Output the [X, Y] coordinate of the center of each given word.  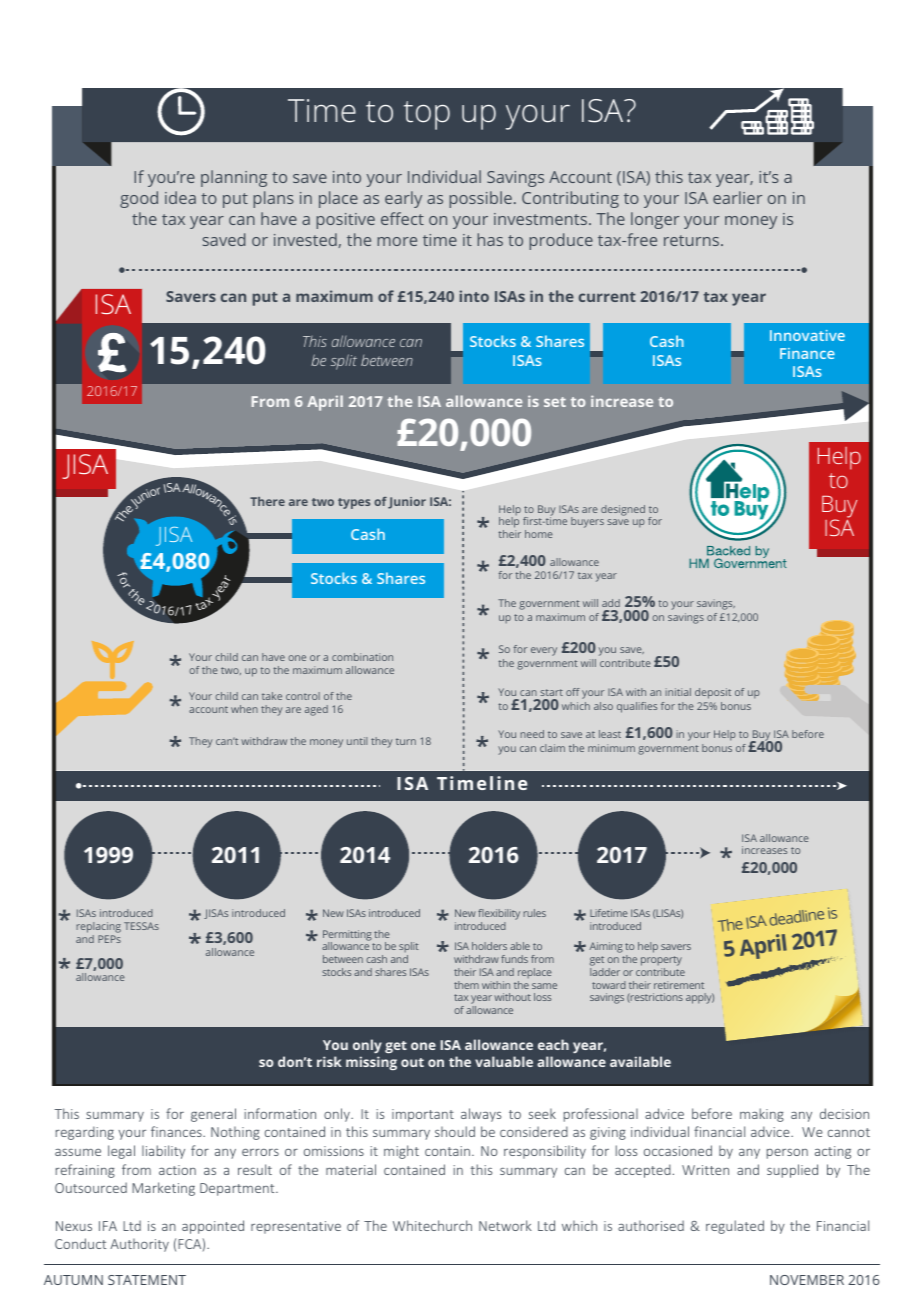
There [267, 501]
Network [505, 1225]
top [427, 115]
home [539, 534]
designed [623, 510]
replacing [98, 929]
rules [534, 913]
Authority [139, 1245]
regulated [735, 1227]
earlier [737, 197]
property [661, 962]
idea [180, 197]
